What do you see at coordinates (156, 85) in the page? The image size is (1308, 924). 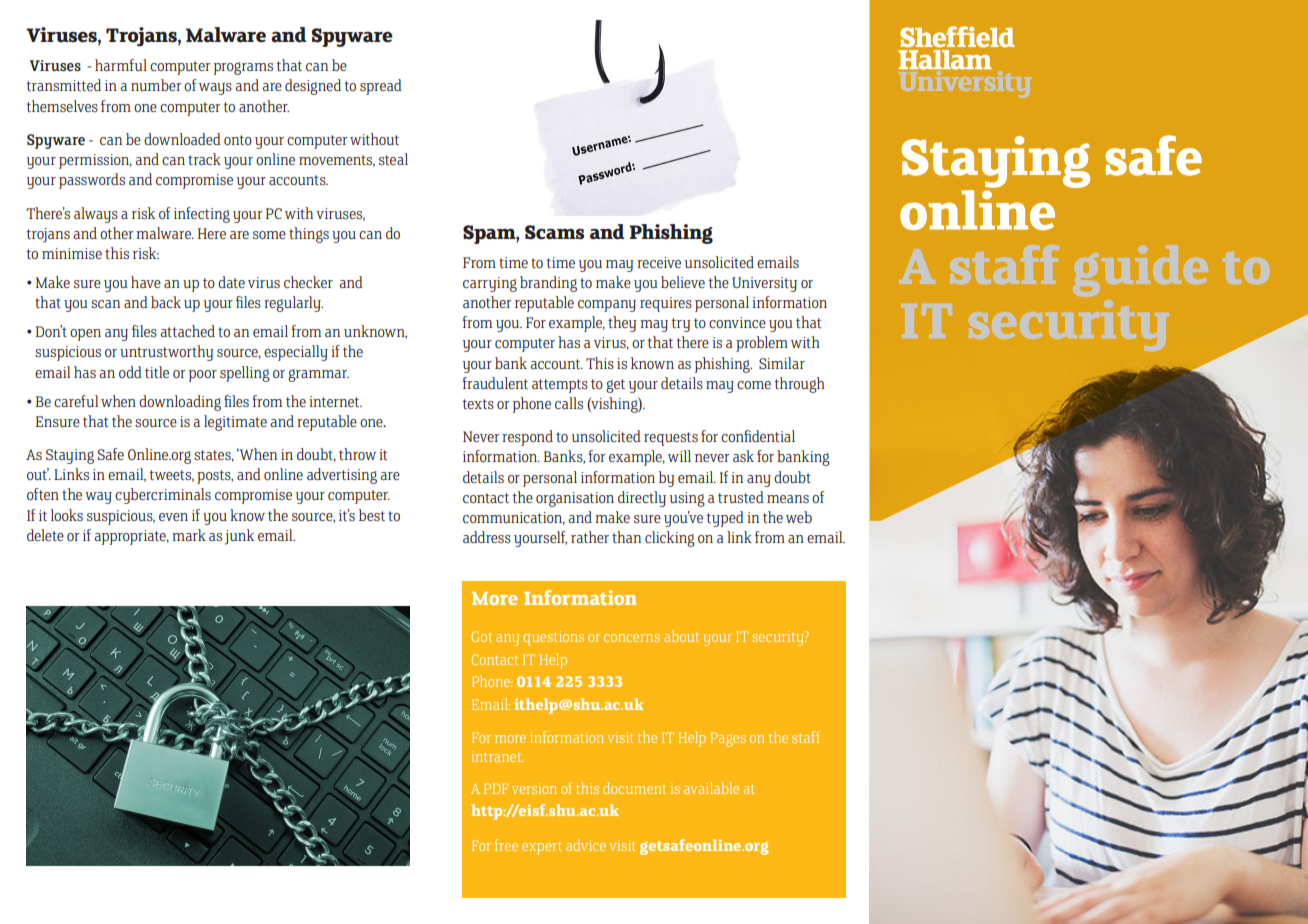 I see `number` at bounding box center [156, 85].
